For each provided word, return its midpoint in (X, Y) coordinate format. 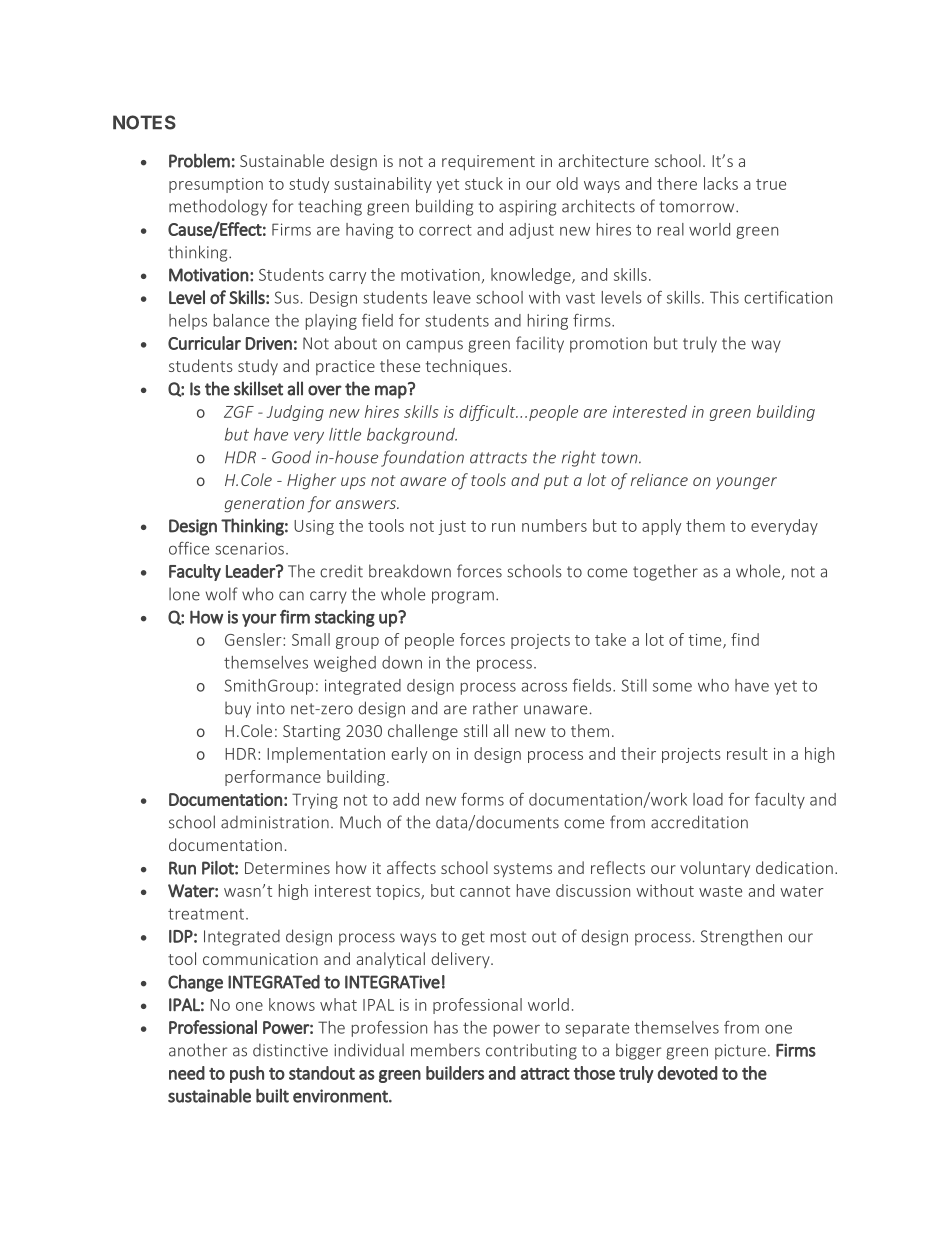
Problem (199, 160)
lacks (721, 183)
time (706, 641)
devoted (687, 1073)
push (247, 1074)
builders (455, 1073)
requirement (488, 163)
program (463, 597)
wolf (222, 594)
